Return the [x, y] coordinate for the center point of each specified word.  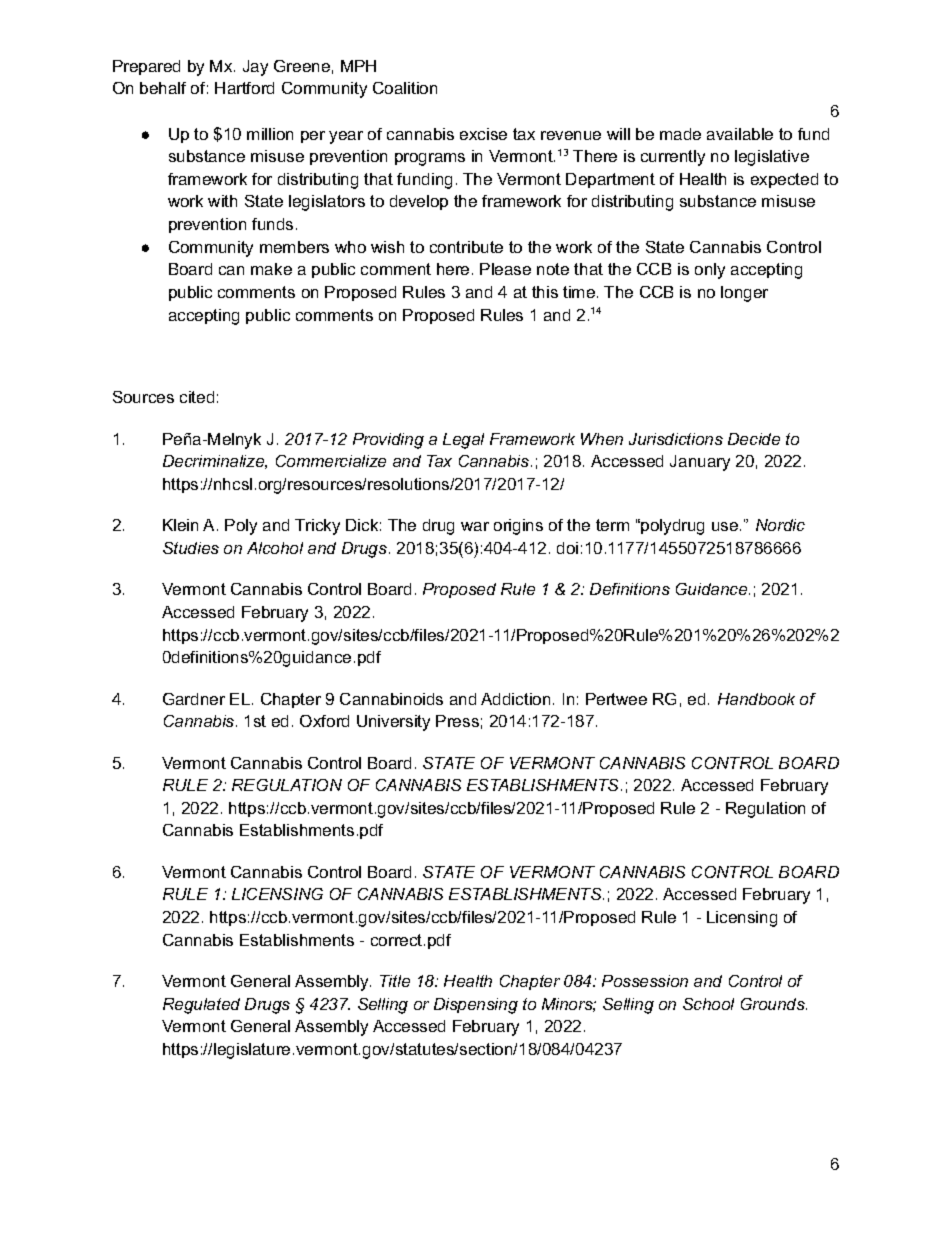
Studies [191, 548]
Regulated [201, 1006]
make [271, 269]
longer [744, 294]
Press [457, 721]
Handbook [756, 699]
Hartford [244, 88]
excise [483, 134]
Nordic [780, 525]
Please [505, 269]
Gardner [194, 699]
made [680, 134]
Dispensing [476, 1006]
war [475, 526]
